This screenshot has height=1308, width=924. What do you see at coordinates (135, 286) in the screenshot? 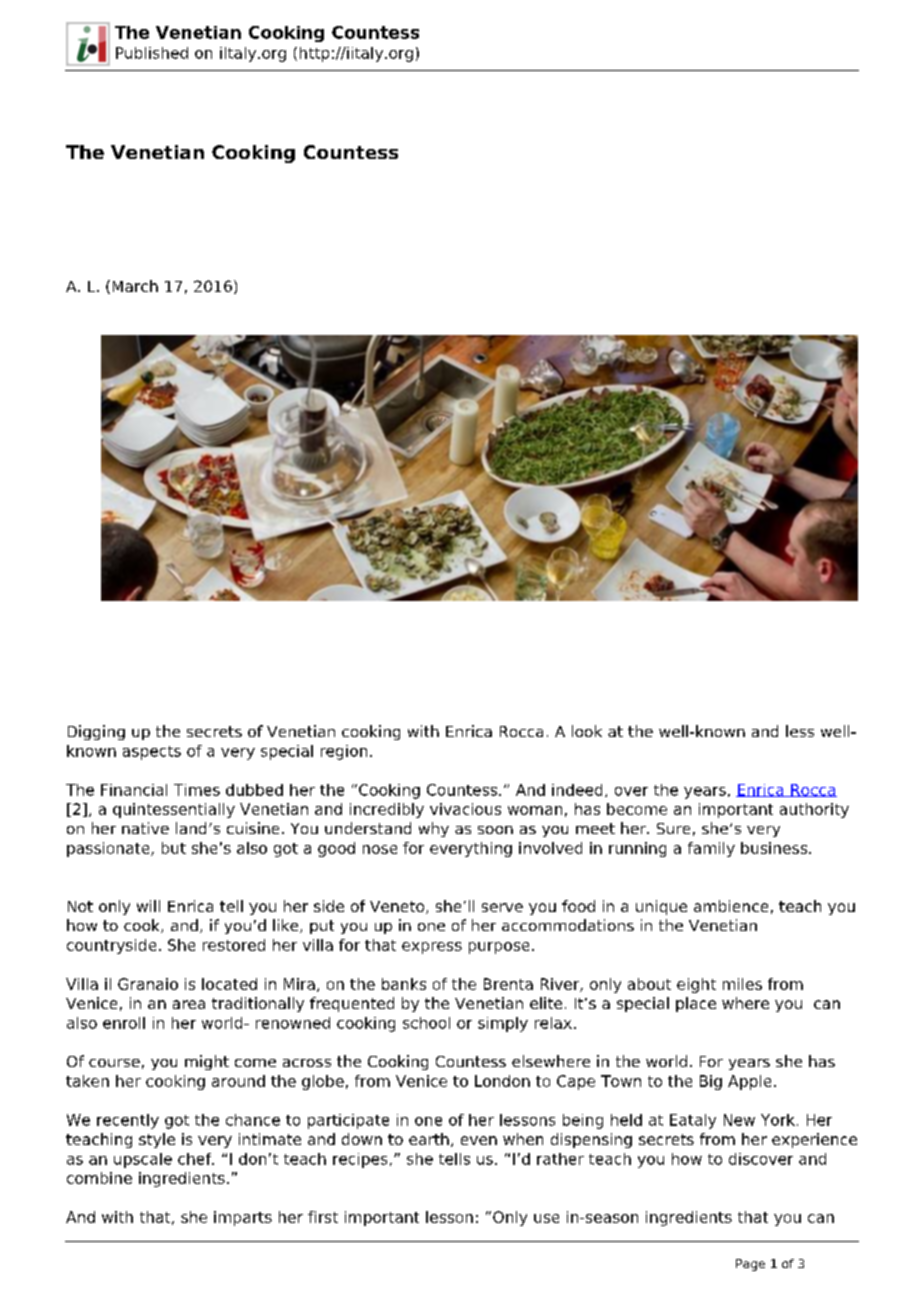
I see `March` at bounding box center [135, 286].
